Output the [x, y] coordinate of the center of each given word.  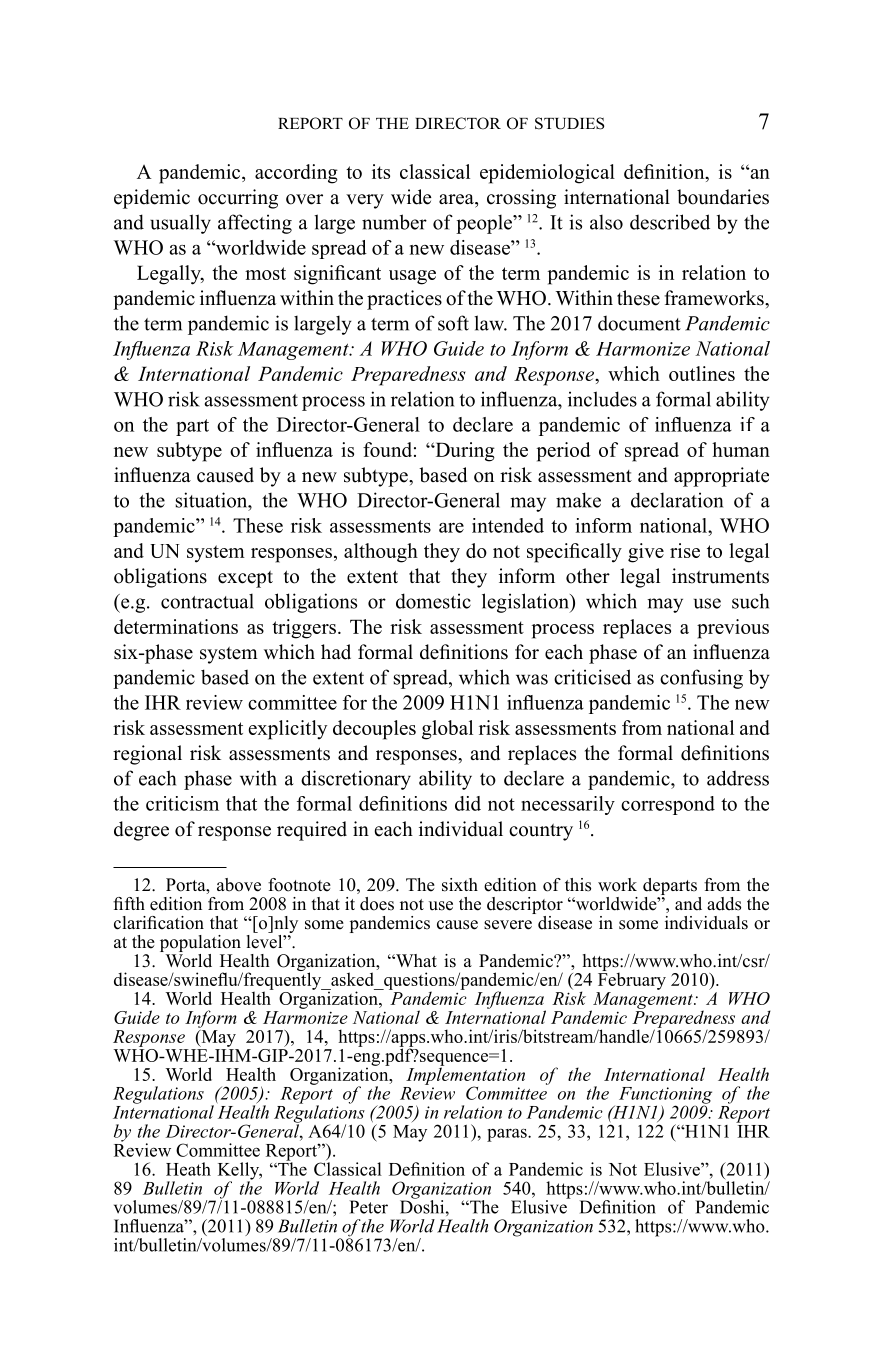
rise [685, 550]
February [632, 980]
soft [453, 323]
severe [508, 925]
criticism [182, 803]
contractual [207, 601]
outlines [702, 373]
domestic [433, 601]
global [447, 730]
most [265, 273]
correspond [668, 805]
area [457, 199]
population [200, 943]
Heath [188, 1169]
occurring [238, 199]
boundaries [723, 197]
